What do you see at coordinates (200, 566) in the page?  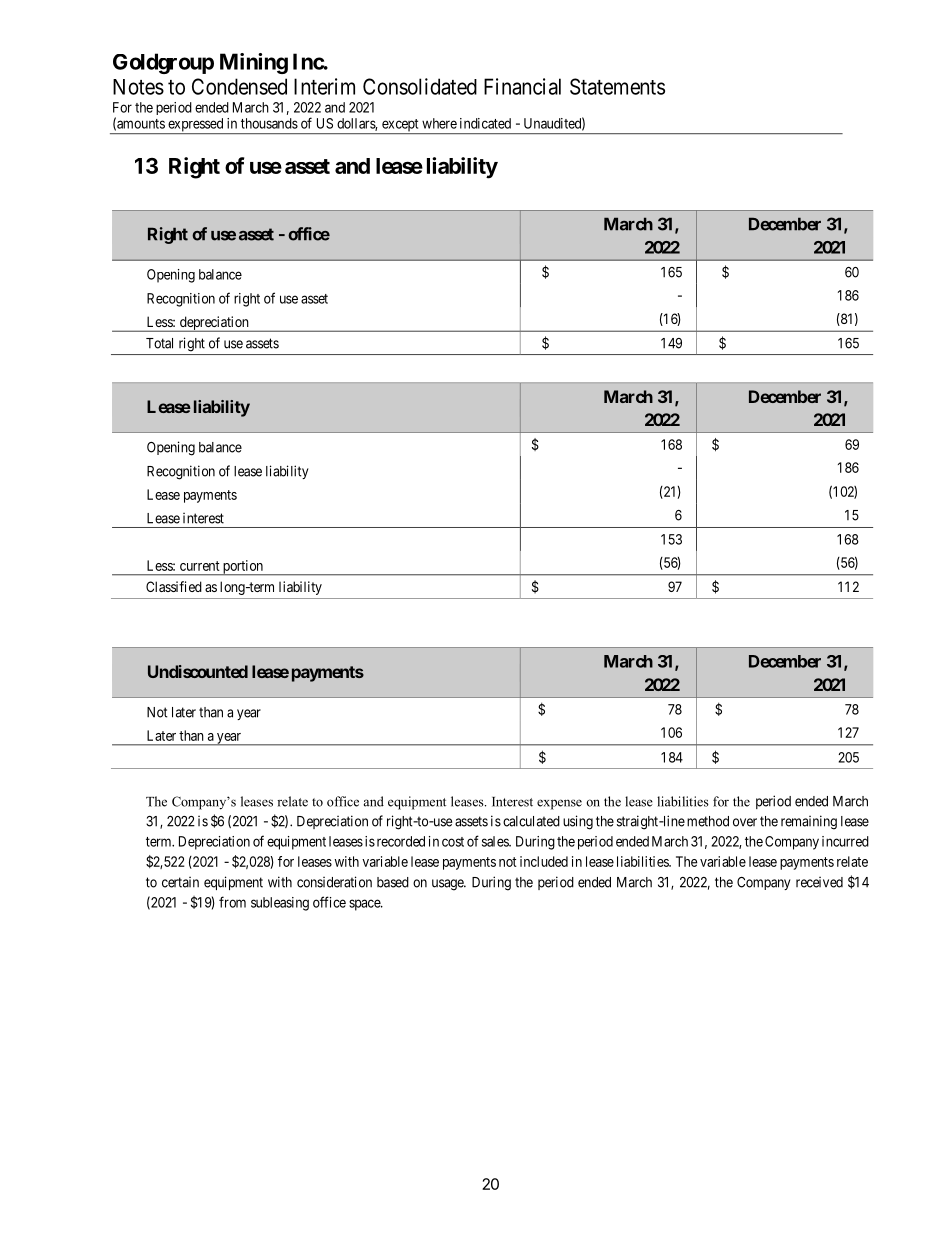 I see `current` at bounding box center [200, 566].
